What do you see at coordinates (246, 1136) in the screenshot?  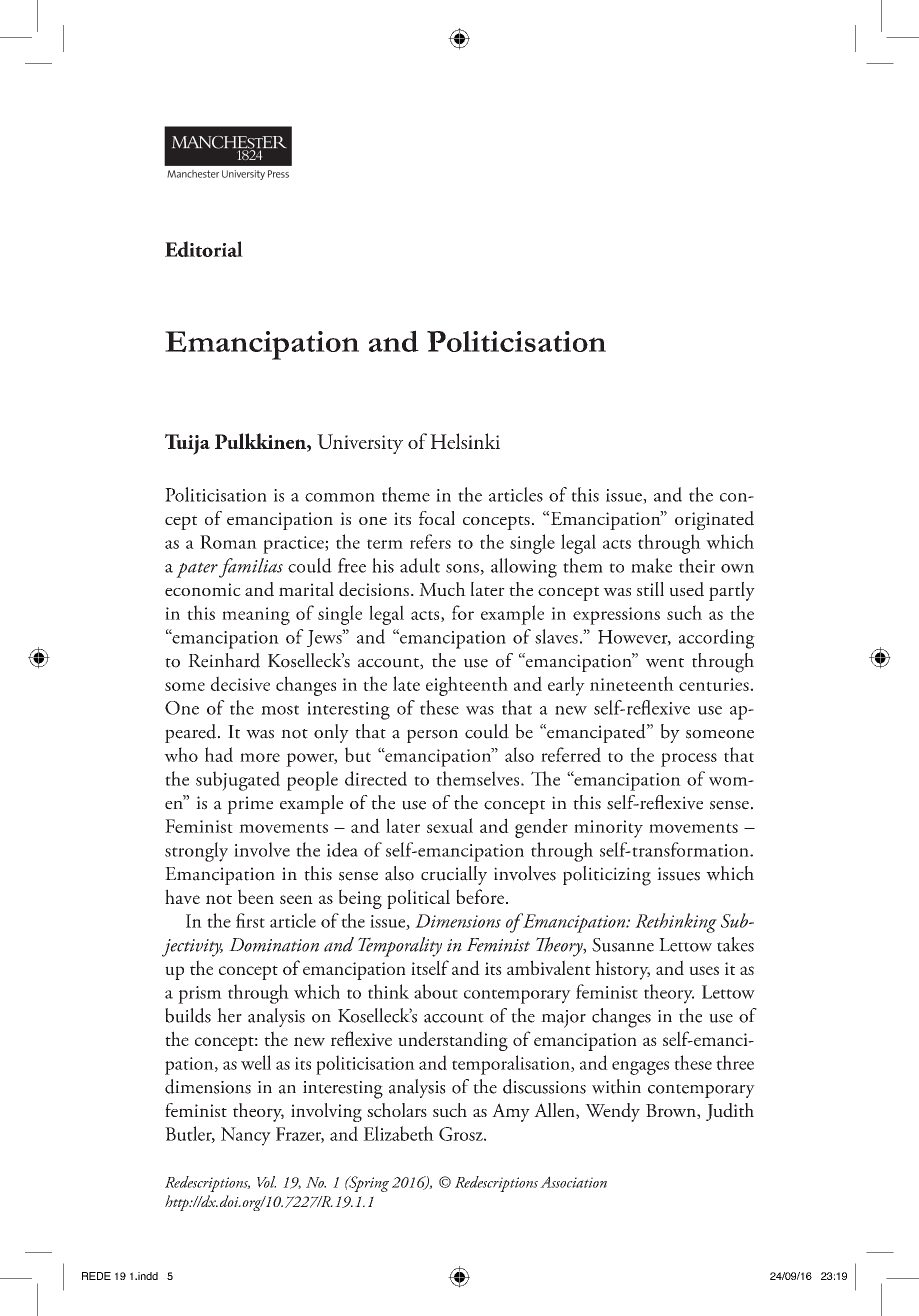 I see `Nancy` at bounding box center [246, 1136].
